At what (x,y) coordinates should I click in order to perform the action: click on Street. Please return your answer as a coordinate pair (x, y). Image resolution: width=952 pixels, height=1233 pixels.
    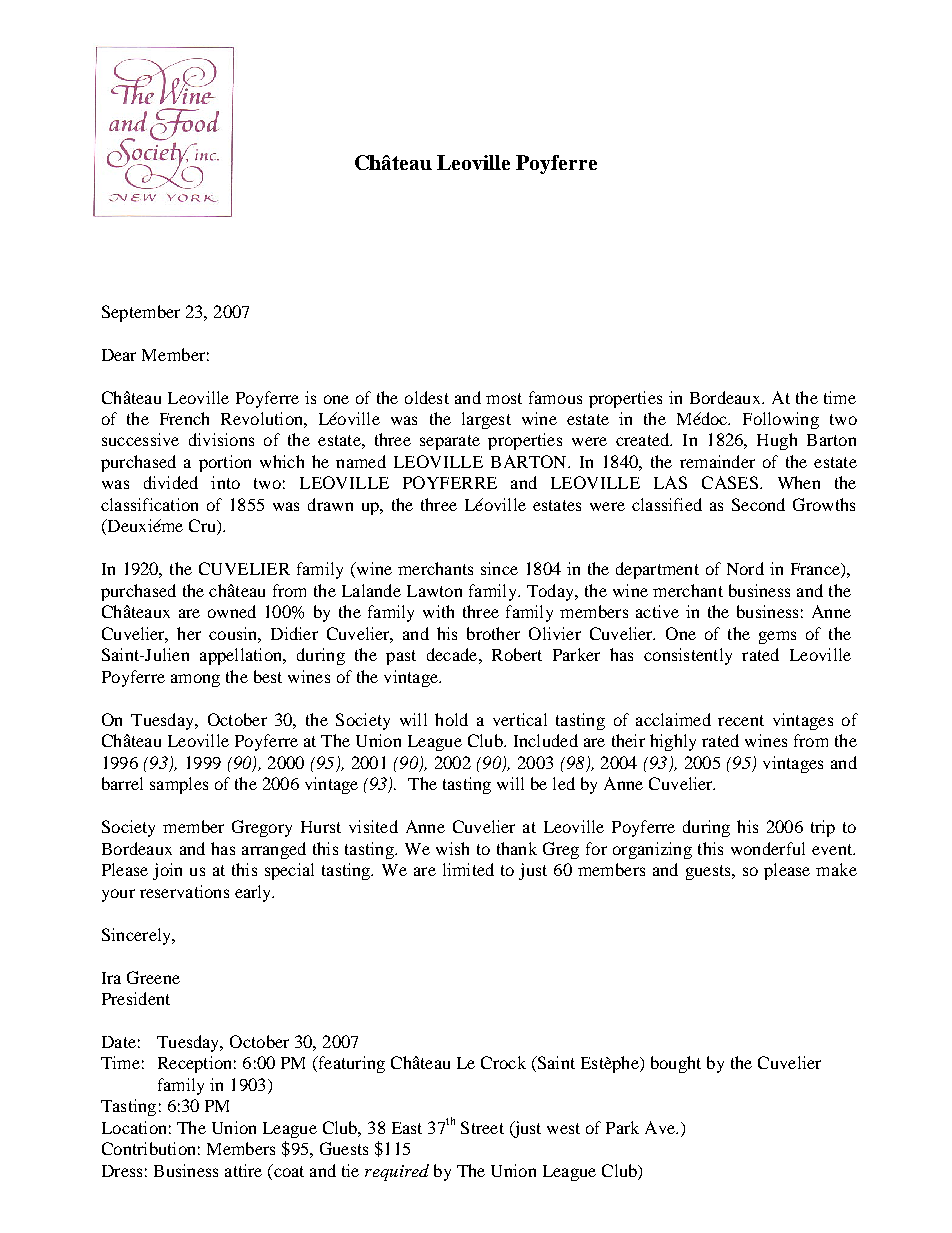
    Looking at the image, I should click on (482, 1127).
